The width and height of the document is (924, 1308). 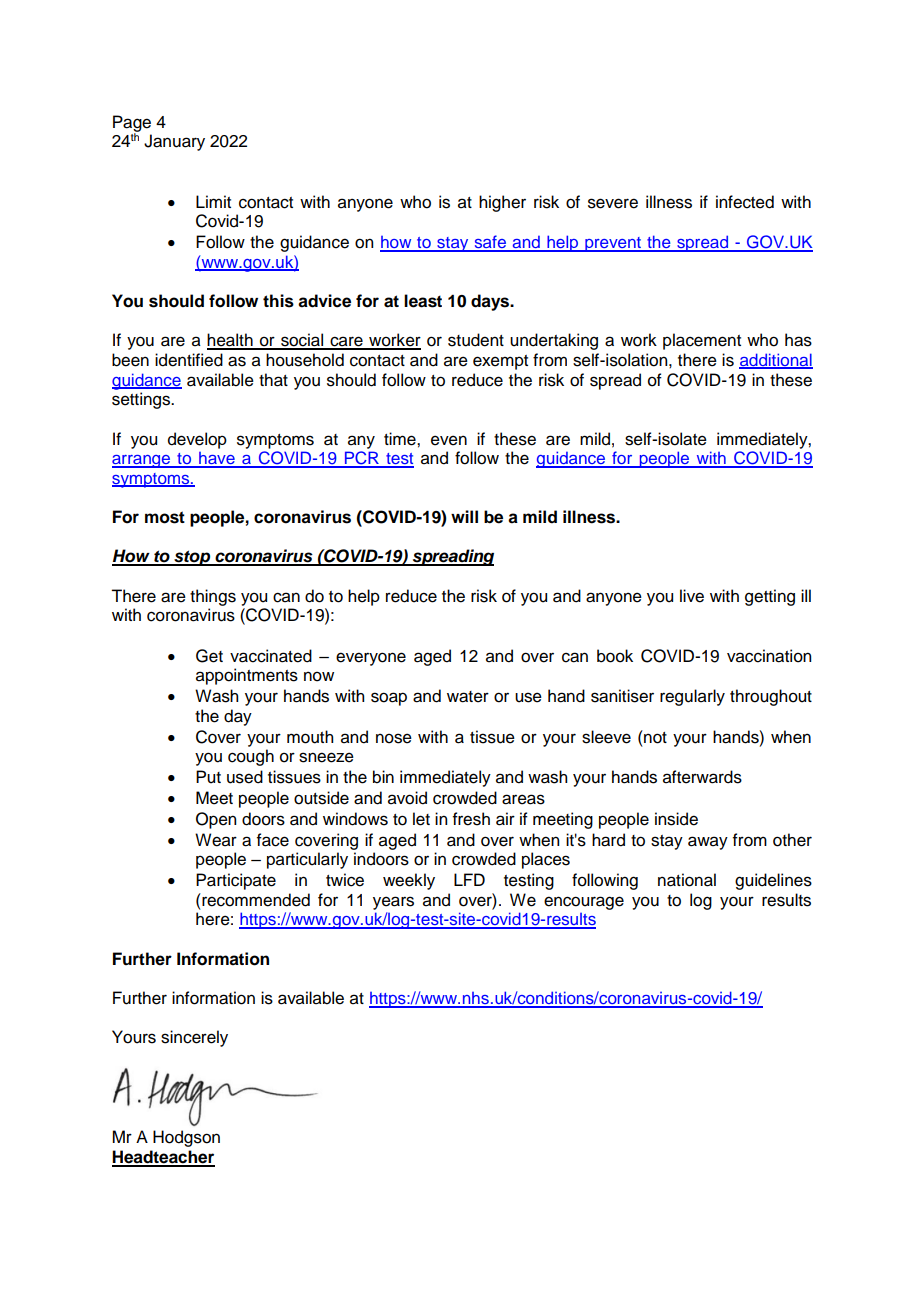 I want to click on Hodgson, so click(x=186, y=1138).
